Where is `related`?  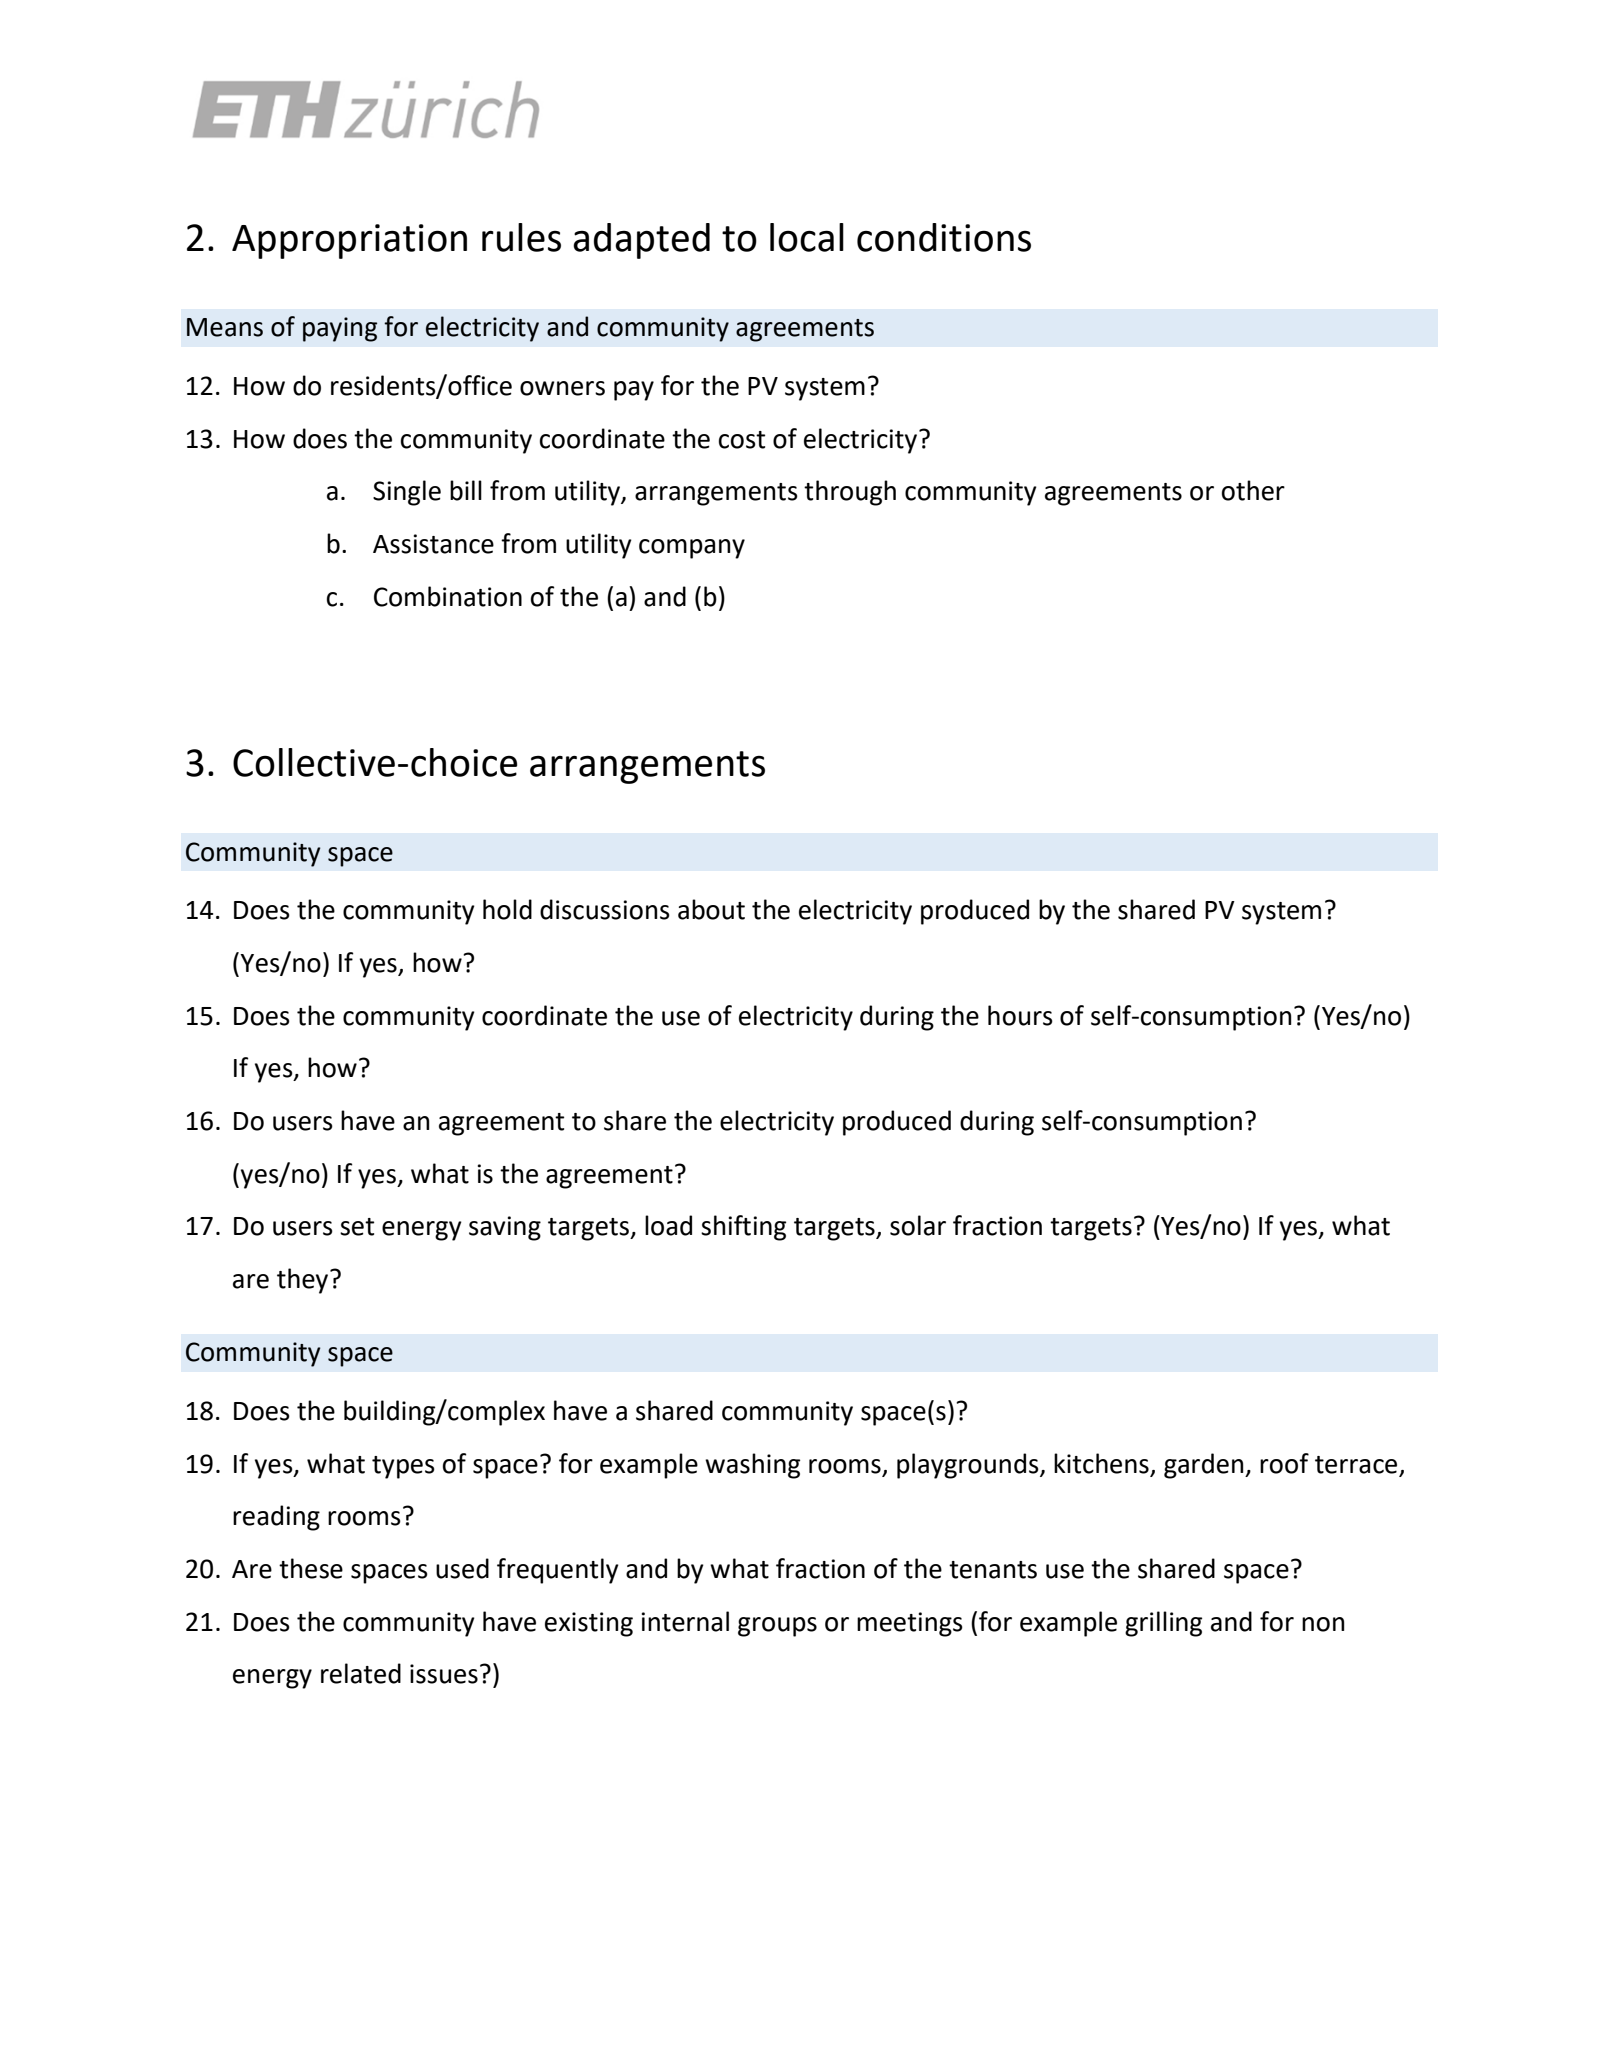
related is located at coordinates (361, 1673).
